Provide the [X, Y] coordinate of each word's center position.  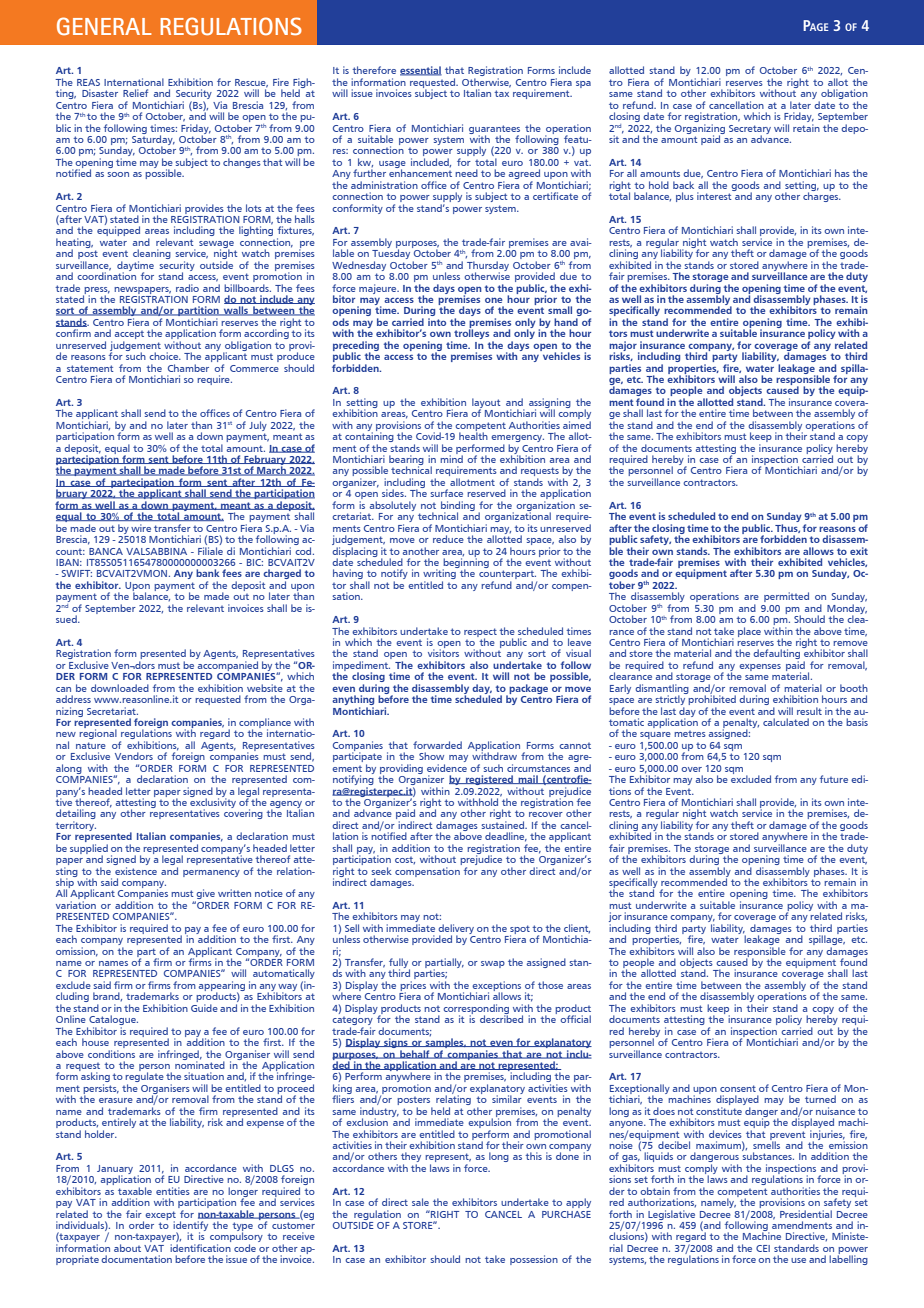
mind [451, 458]
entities [173, 1191]
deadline [506, 837]
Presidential [806, 1214]
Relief [135, 93]
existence [136, 871]
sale [420, 1202]
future [834, 779]
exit [859, 551]
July [258, 426]
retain [806, 126]
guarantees [494, 130]
